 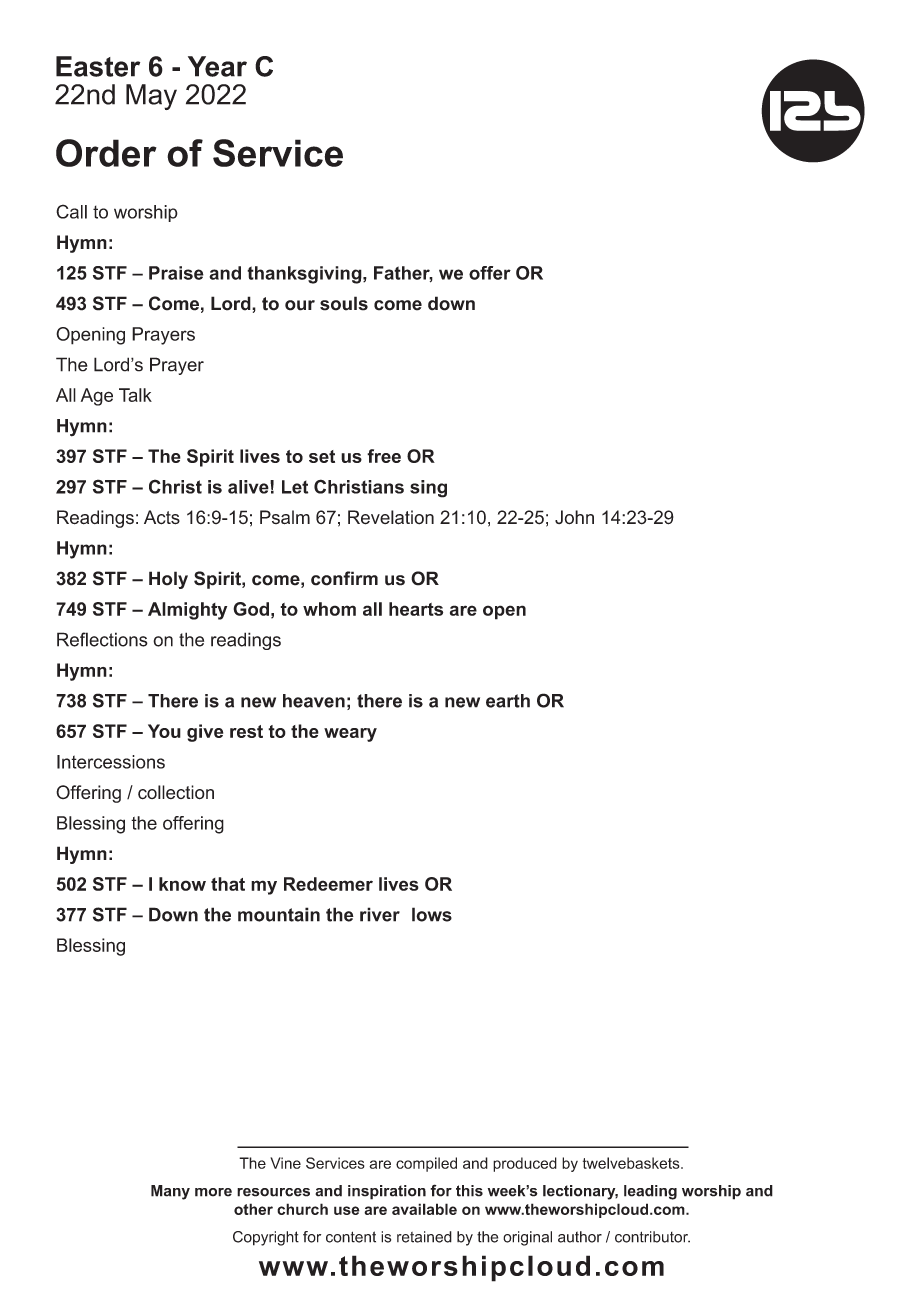 I want to click on Many, so click(x=170, y=1192).
